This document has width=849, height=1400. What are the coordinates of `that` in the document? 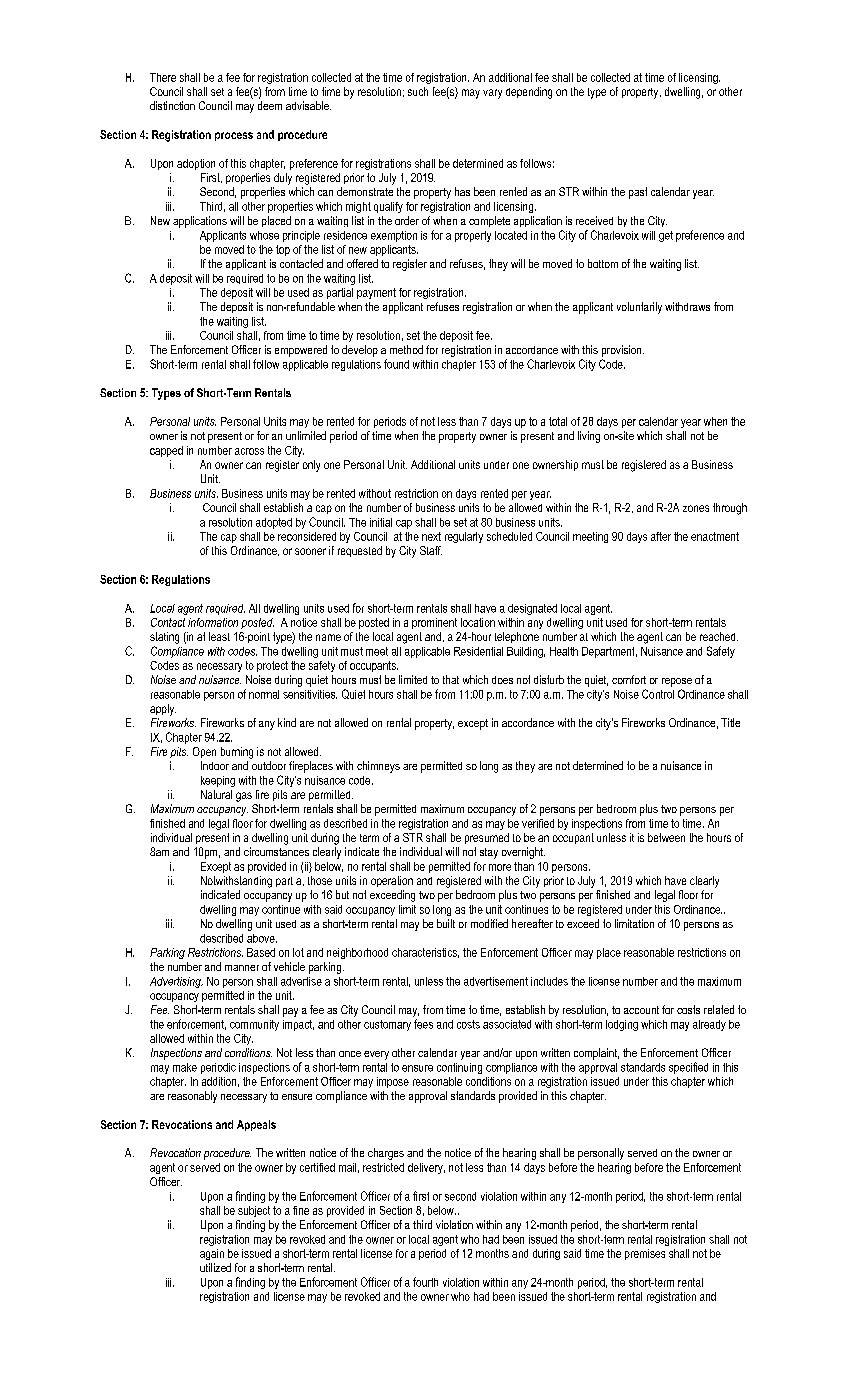 It's located at (451, 679).
